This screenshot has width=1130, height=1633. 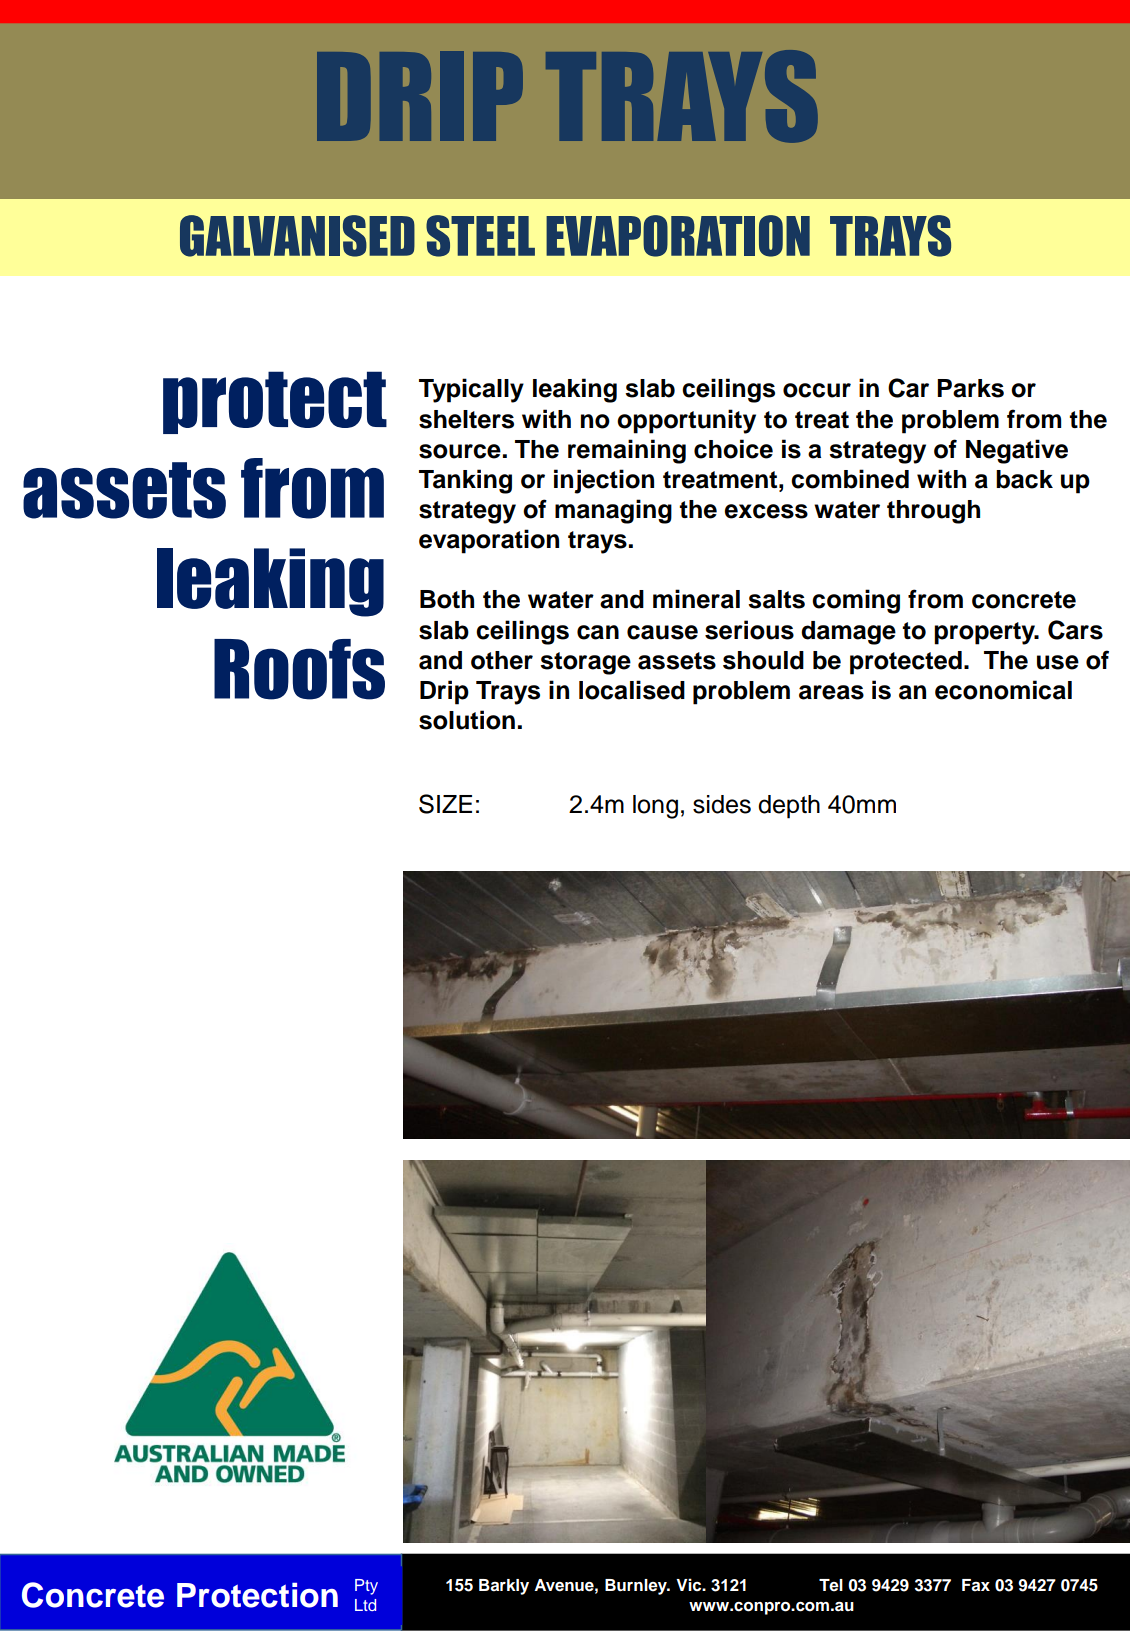 I want to click on sides, so click(x=722, y=804).
